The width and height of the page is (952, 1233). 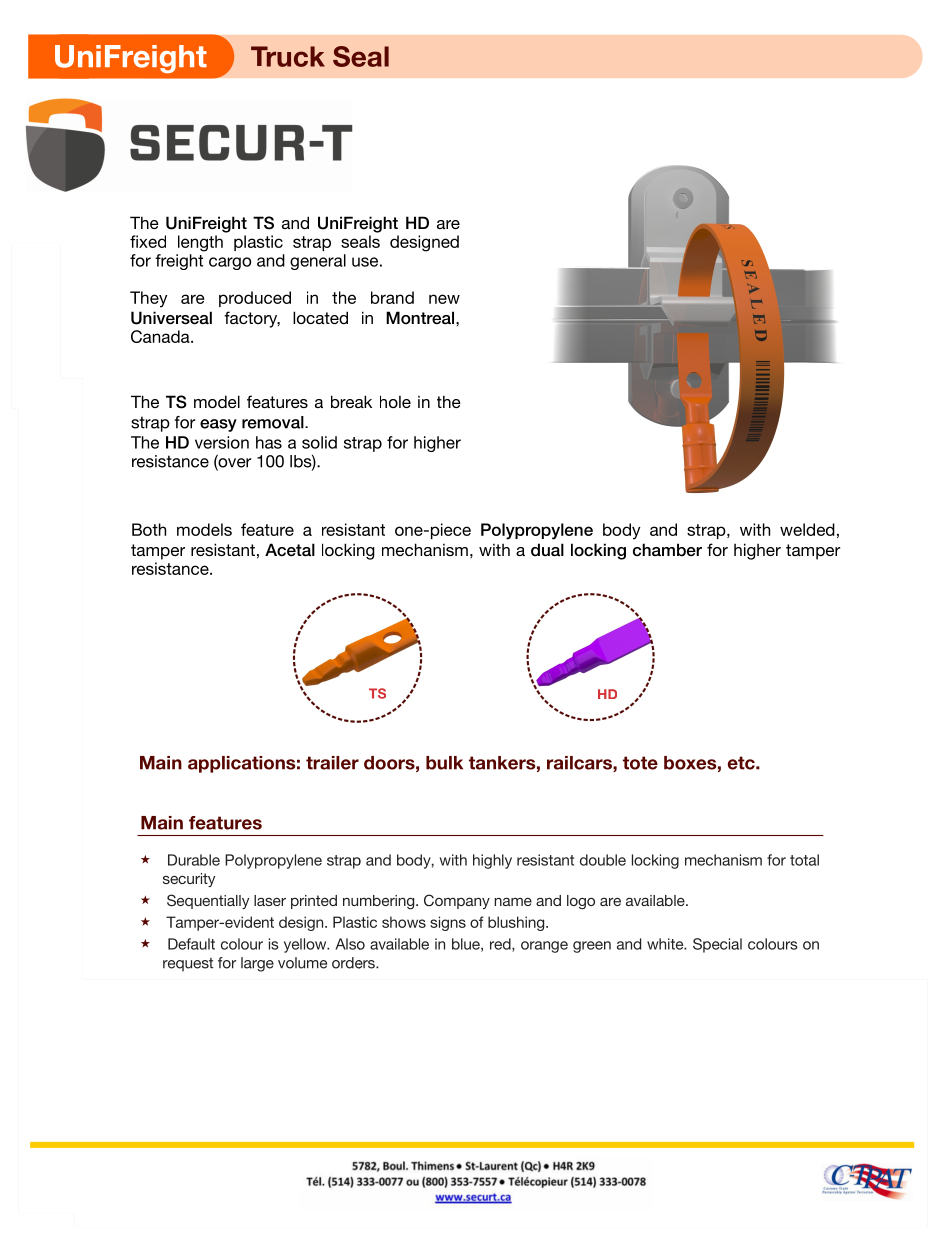 I want to click on general, so click(x=318, y=262).
